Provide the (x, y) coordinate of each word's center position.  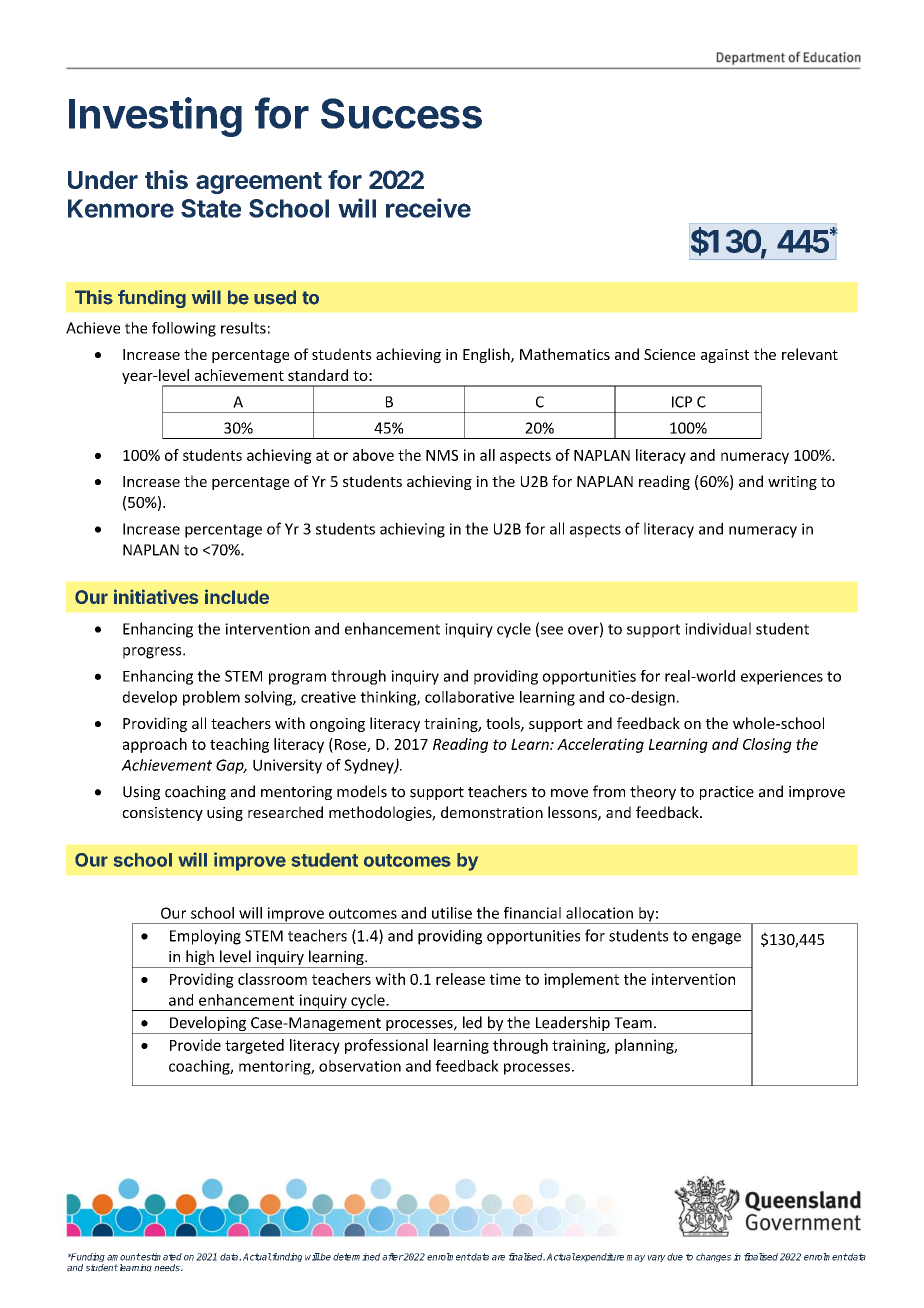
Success (401, 113)
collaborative (469, 697)
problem (211, 698)
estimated (161, 1257)
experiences (782, 677)
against (725, 356)
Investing (155, 117)
